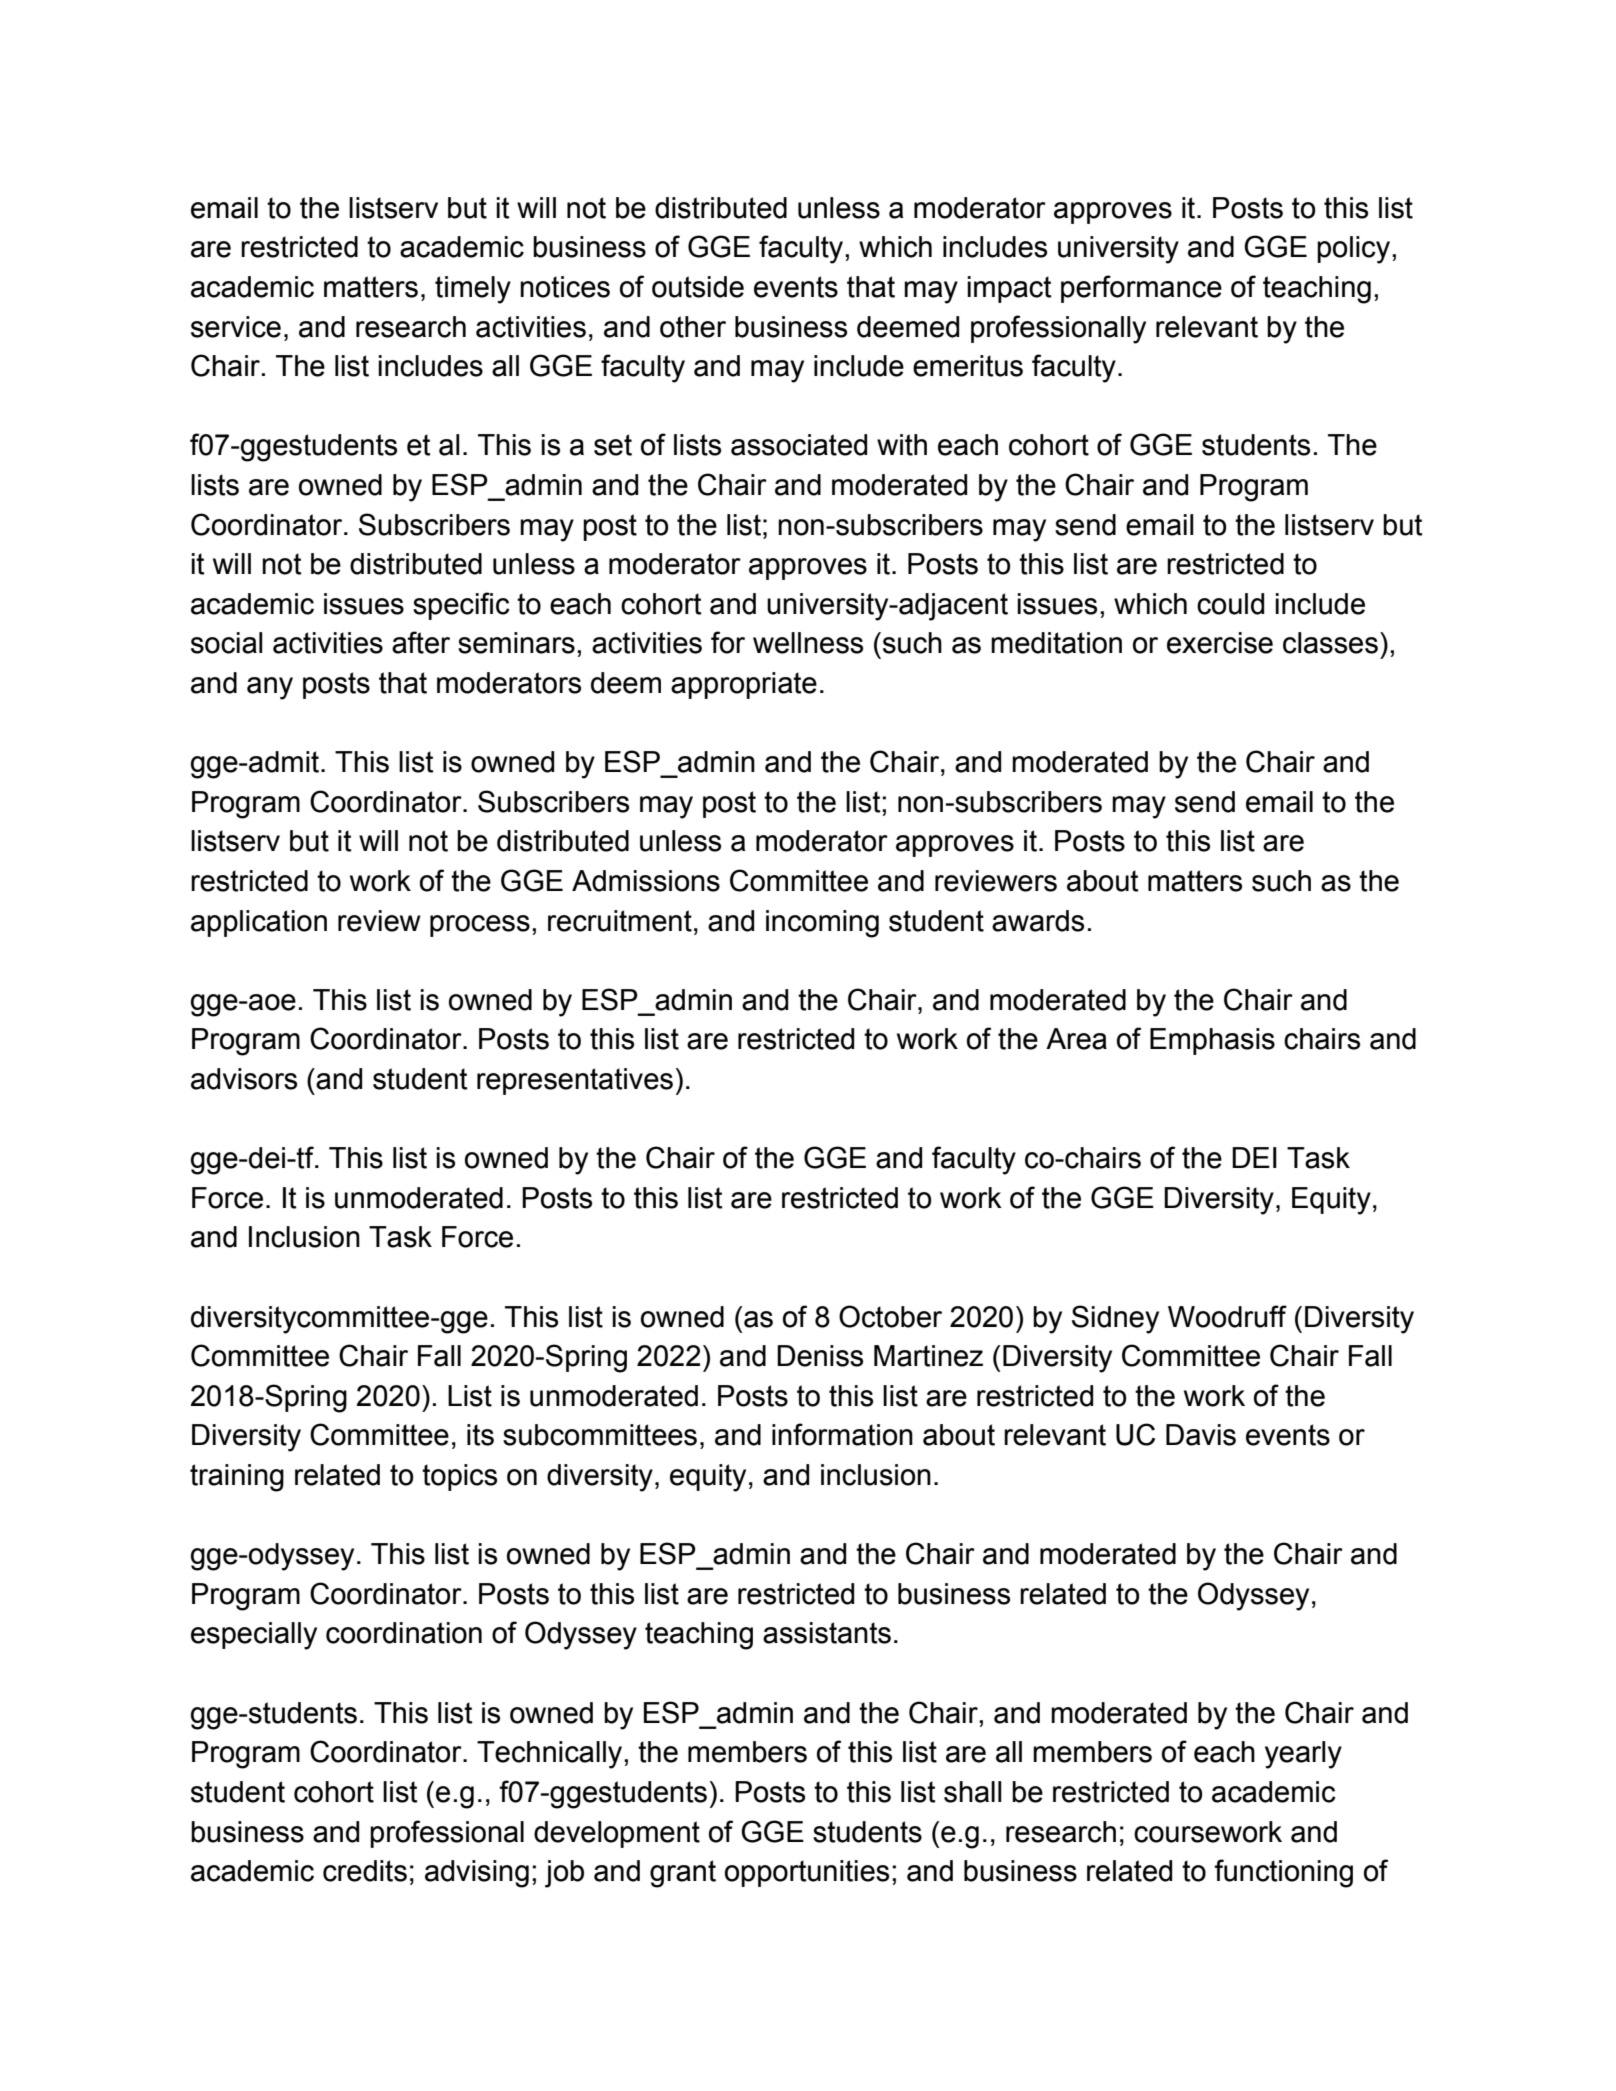 This screenshot has width=1616, height=2091. I want to click on outside, so click(698, 287).
